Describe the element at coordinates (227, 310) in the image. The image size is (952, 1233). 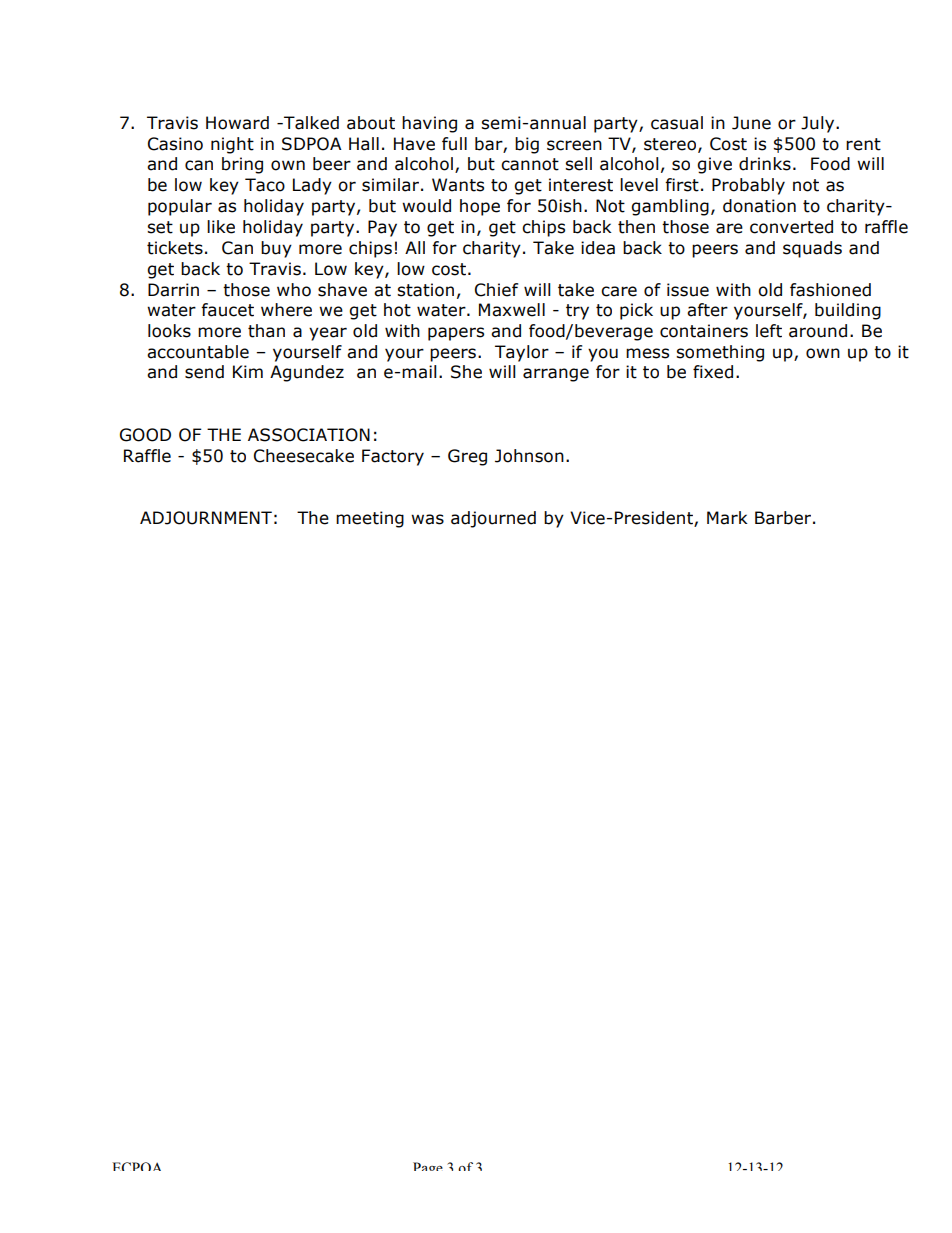
I see `faucet` at that location.
